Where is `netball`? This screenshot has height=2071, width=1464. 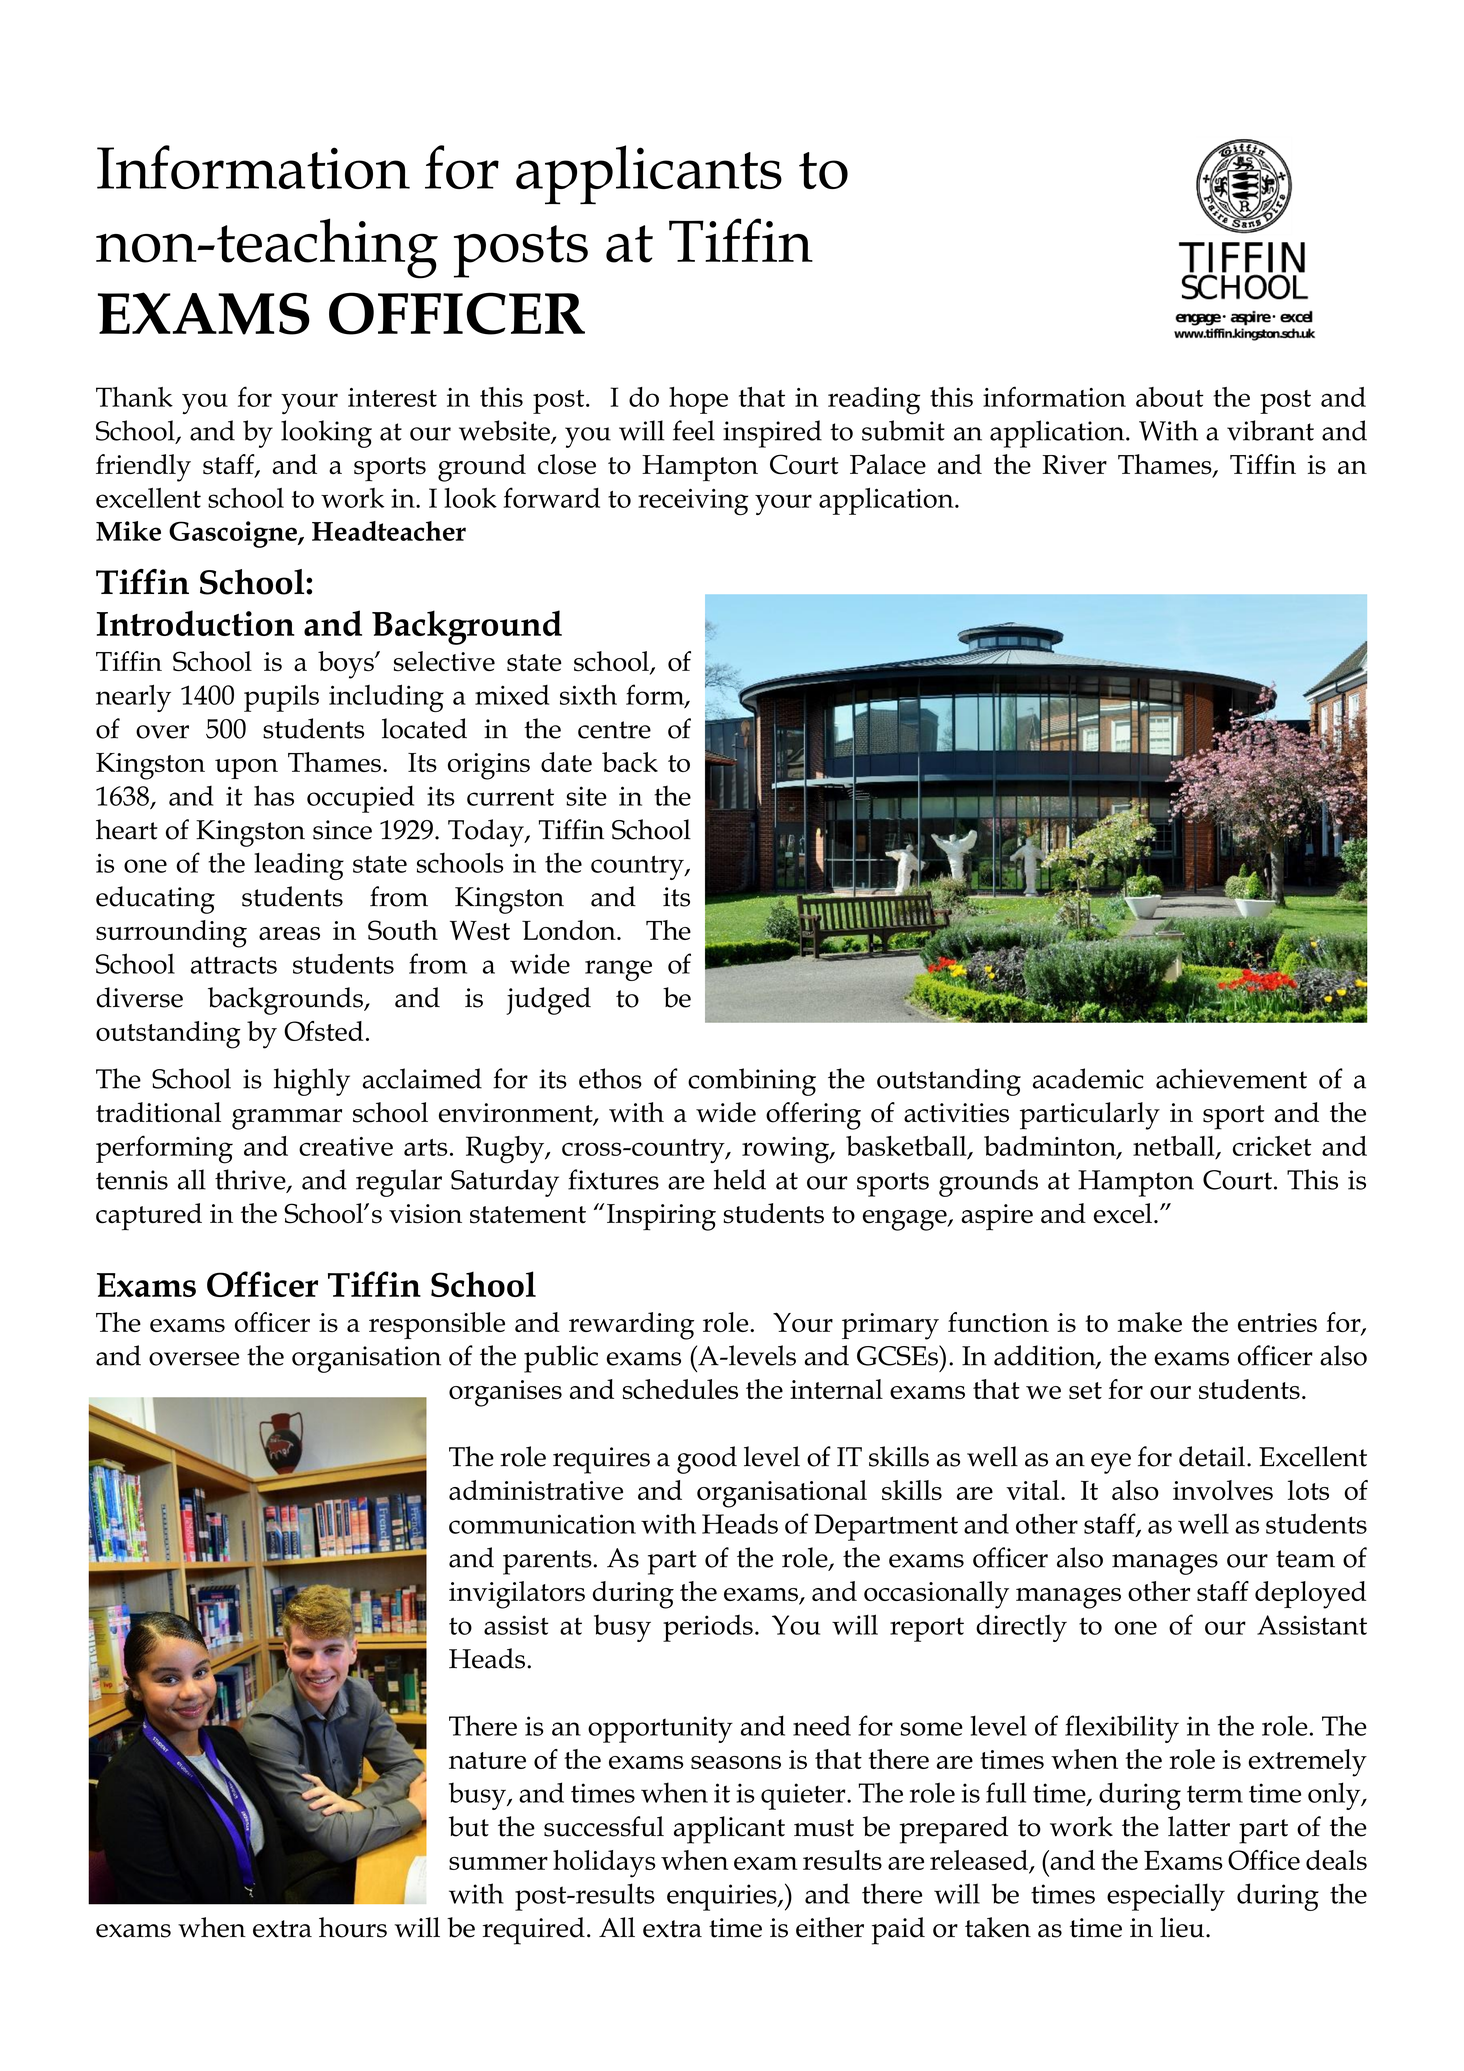 netball is located at coordinates (1175, 1147).
